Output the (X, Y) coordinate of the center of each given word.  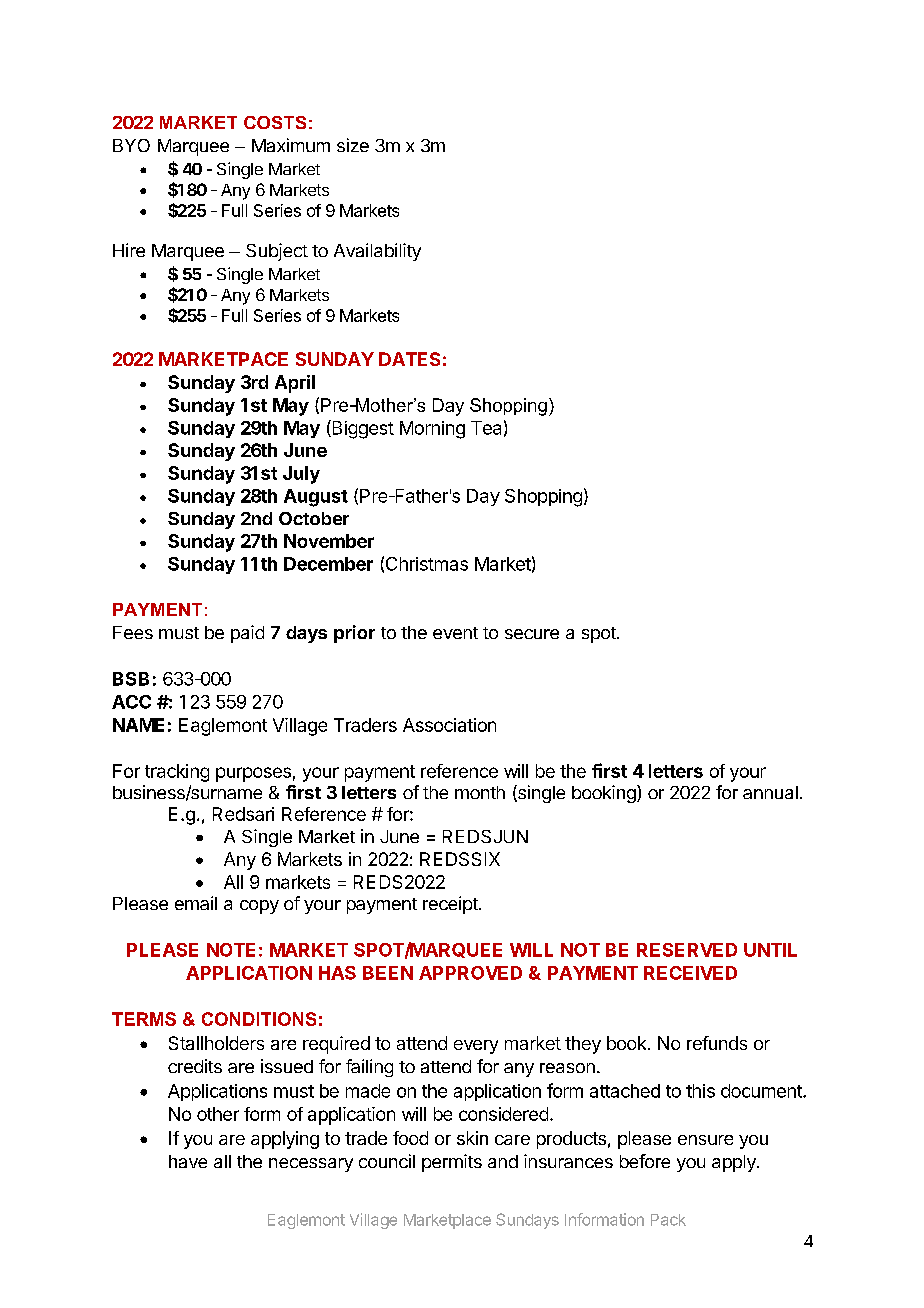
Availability (377, 252)
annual (770, 792)
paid (247, 634)
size (353, 145)
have (188, 1161)
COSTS (275, 122)
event (455, 633)
